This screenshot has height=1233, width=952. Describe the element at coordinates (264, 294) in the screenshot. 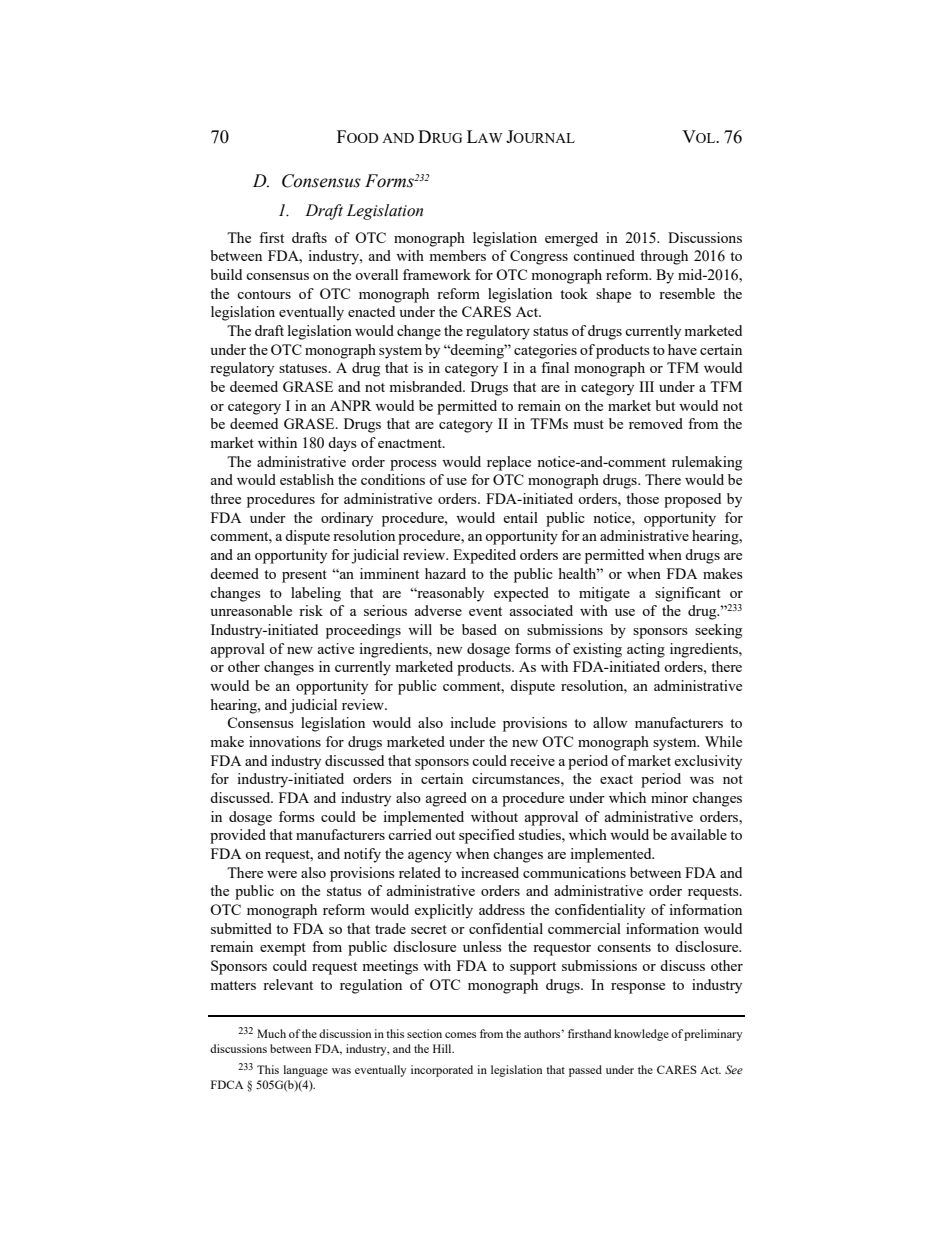

I see `contours` at that location.
